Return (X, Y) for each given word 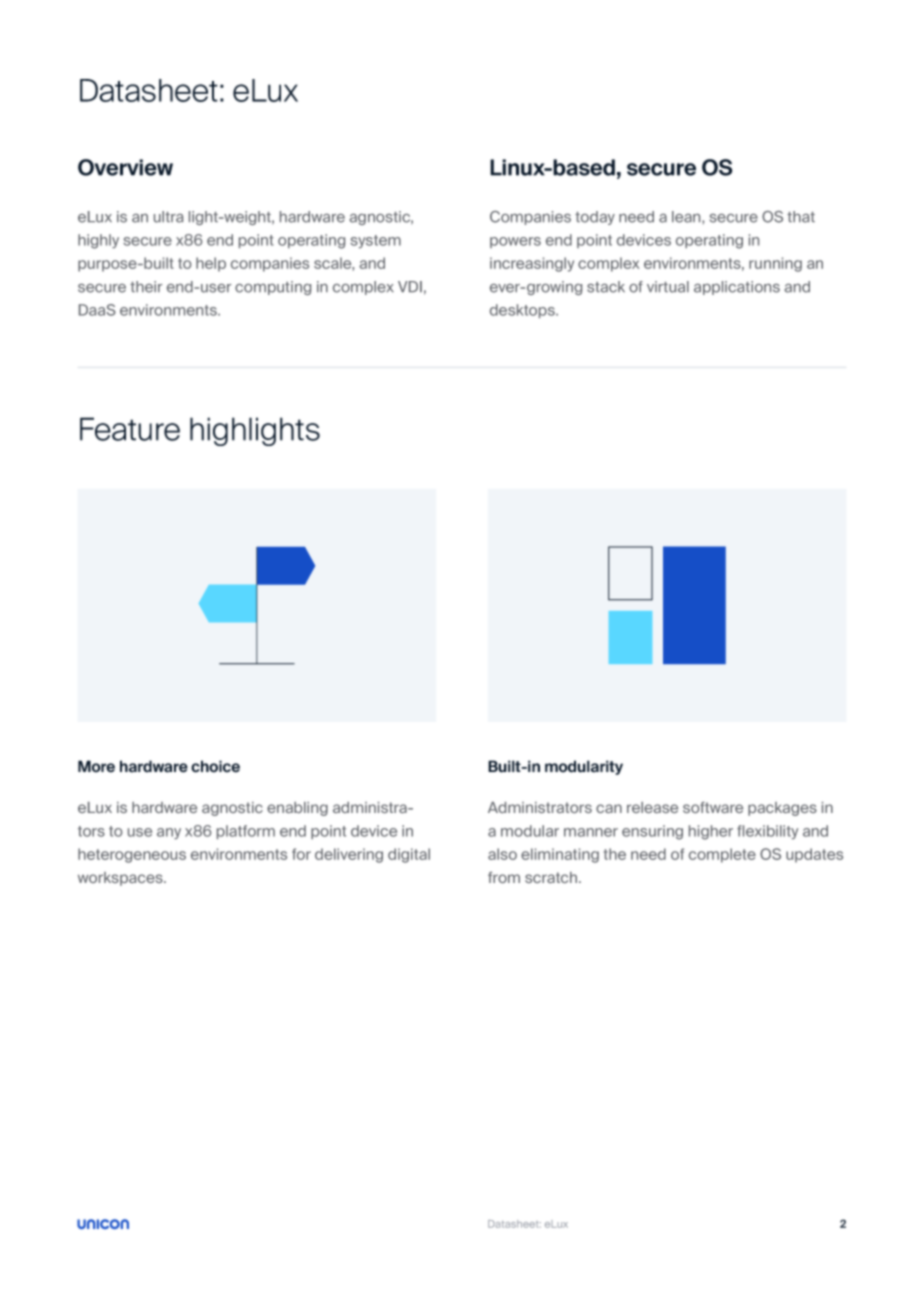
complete (722, 855)
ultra (168, 217)
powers (515, 242)
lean (687, 217)
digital (409, 855)
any (169, 833)
